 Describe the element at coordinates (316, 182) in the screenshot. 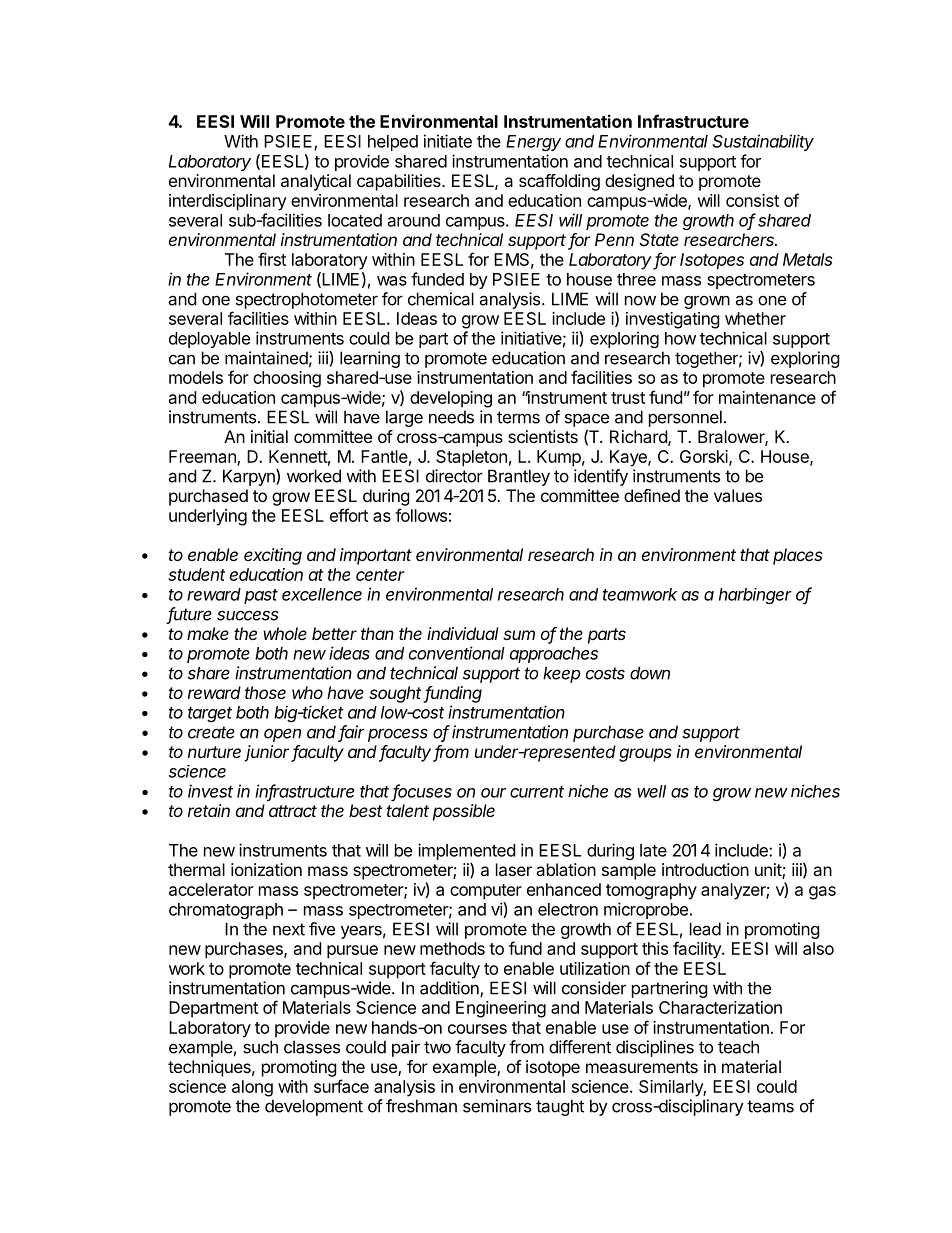

I see `analytical` at that location.
